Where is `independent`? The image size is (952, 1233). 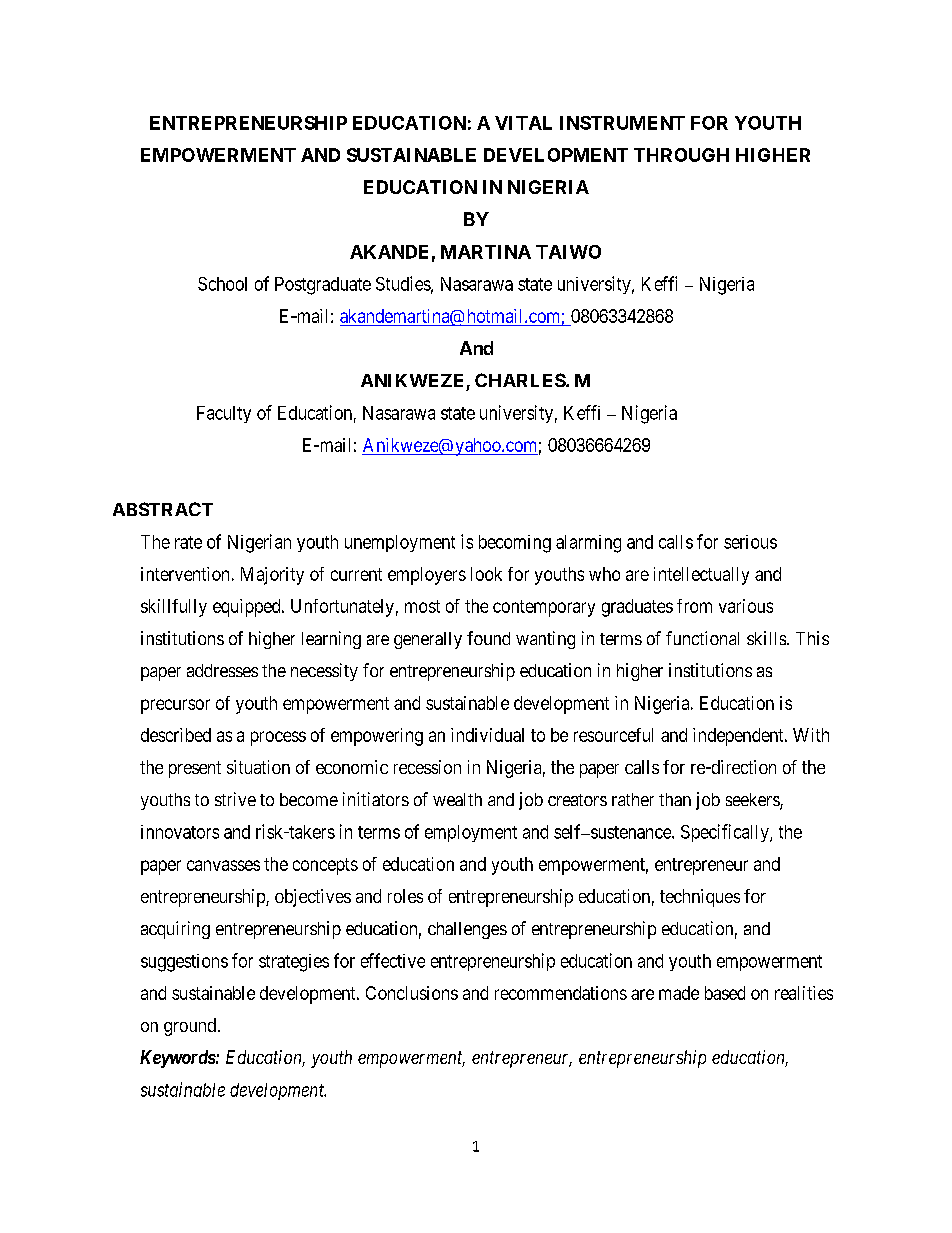
independent is located at coordinates (739, 737).
